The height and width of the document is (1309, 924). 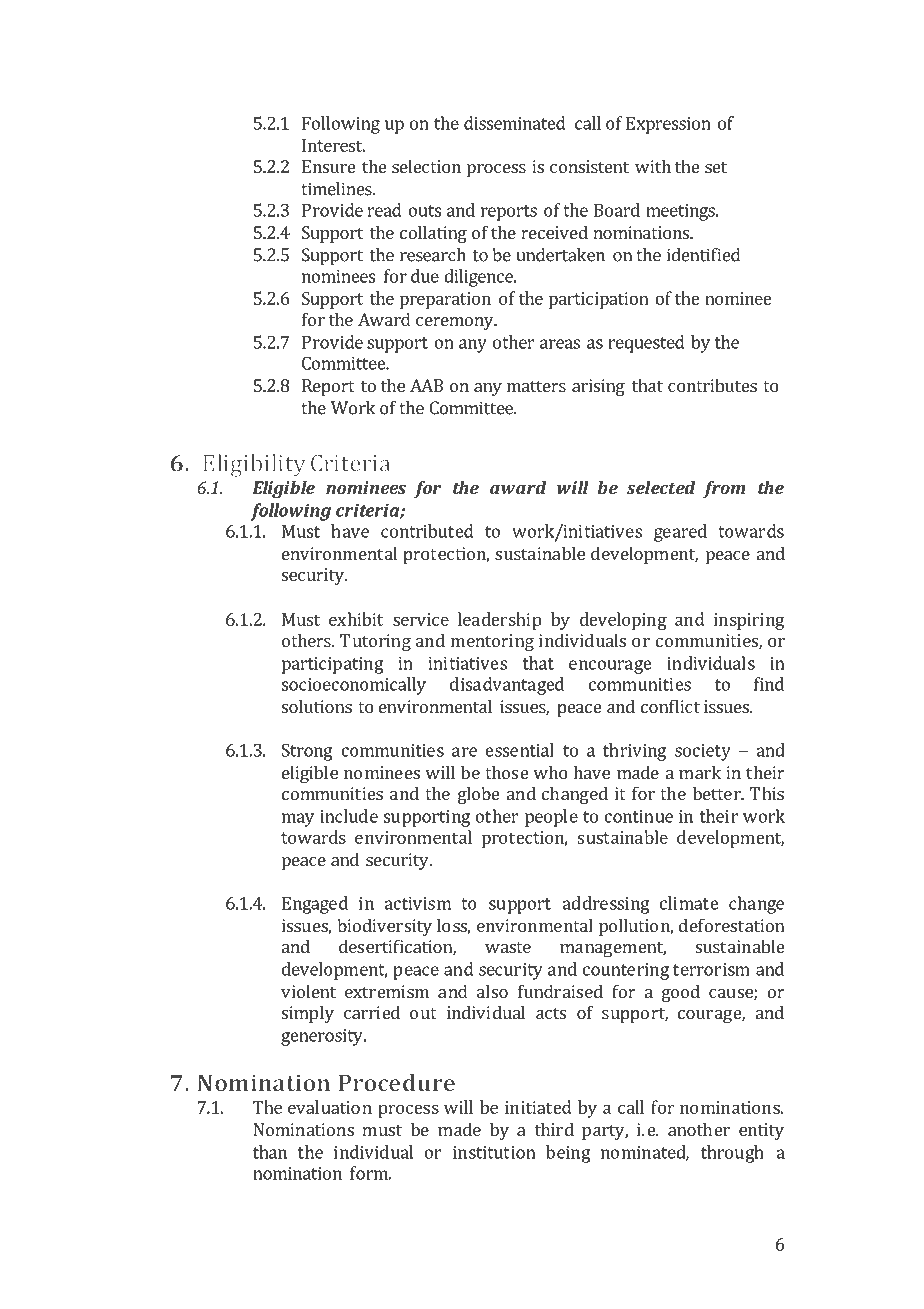 I want to click on Ensure, so click(x=328, y=166).
